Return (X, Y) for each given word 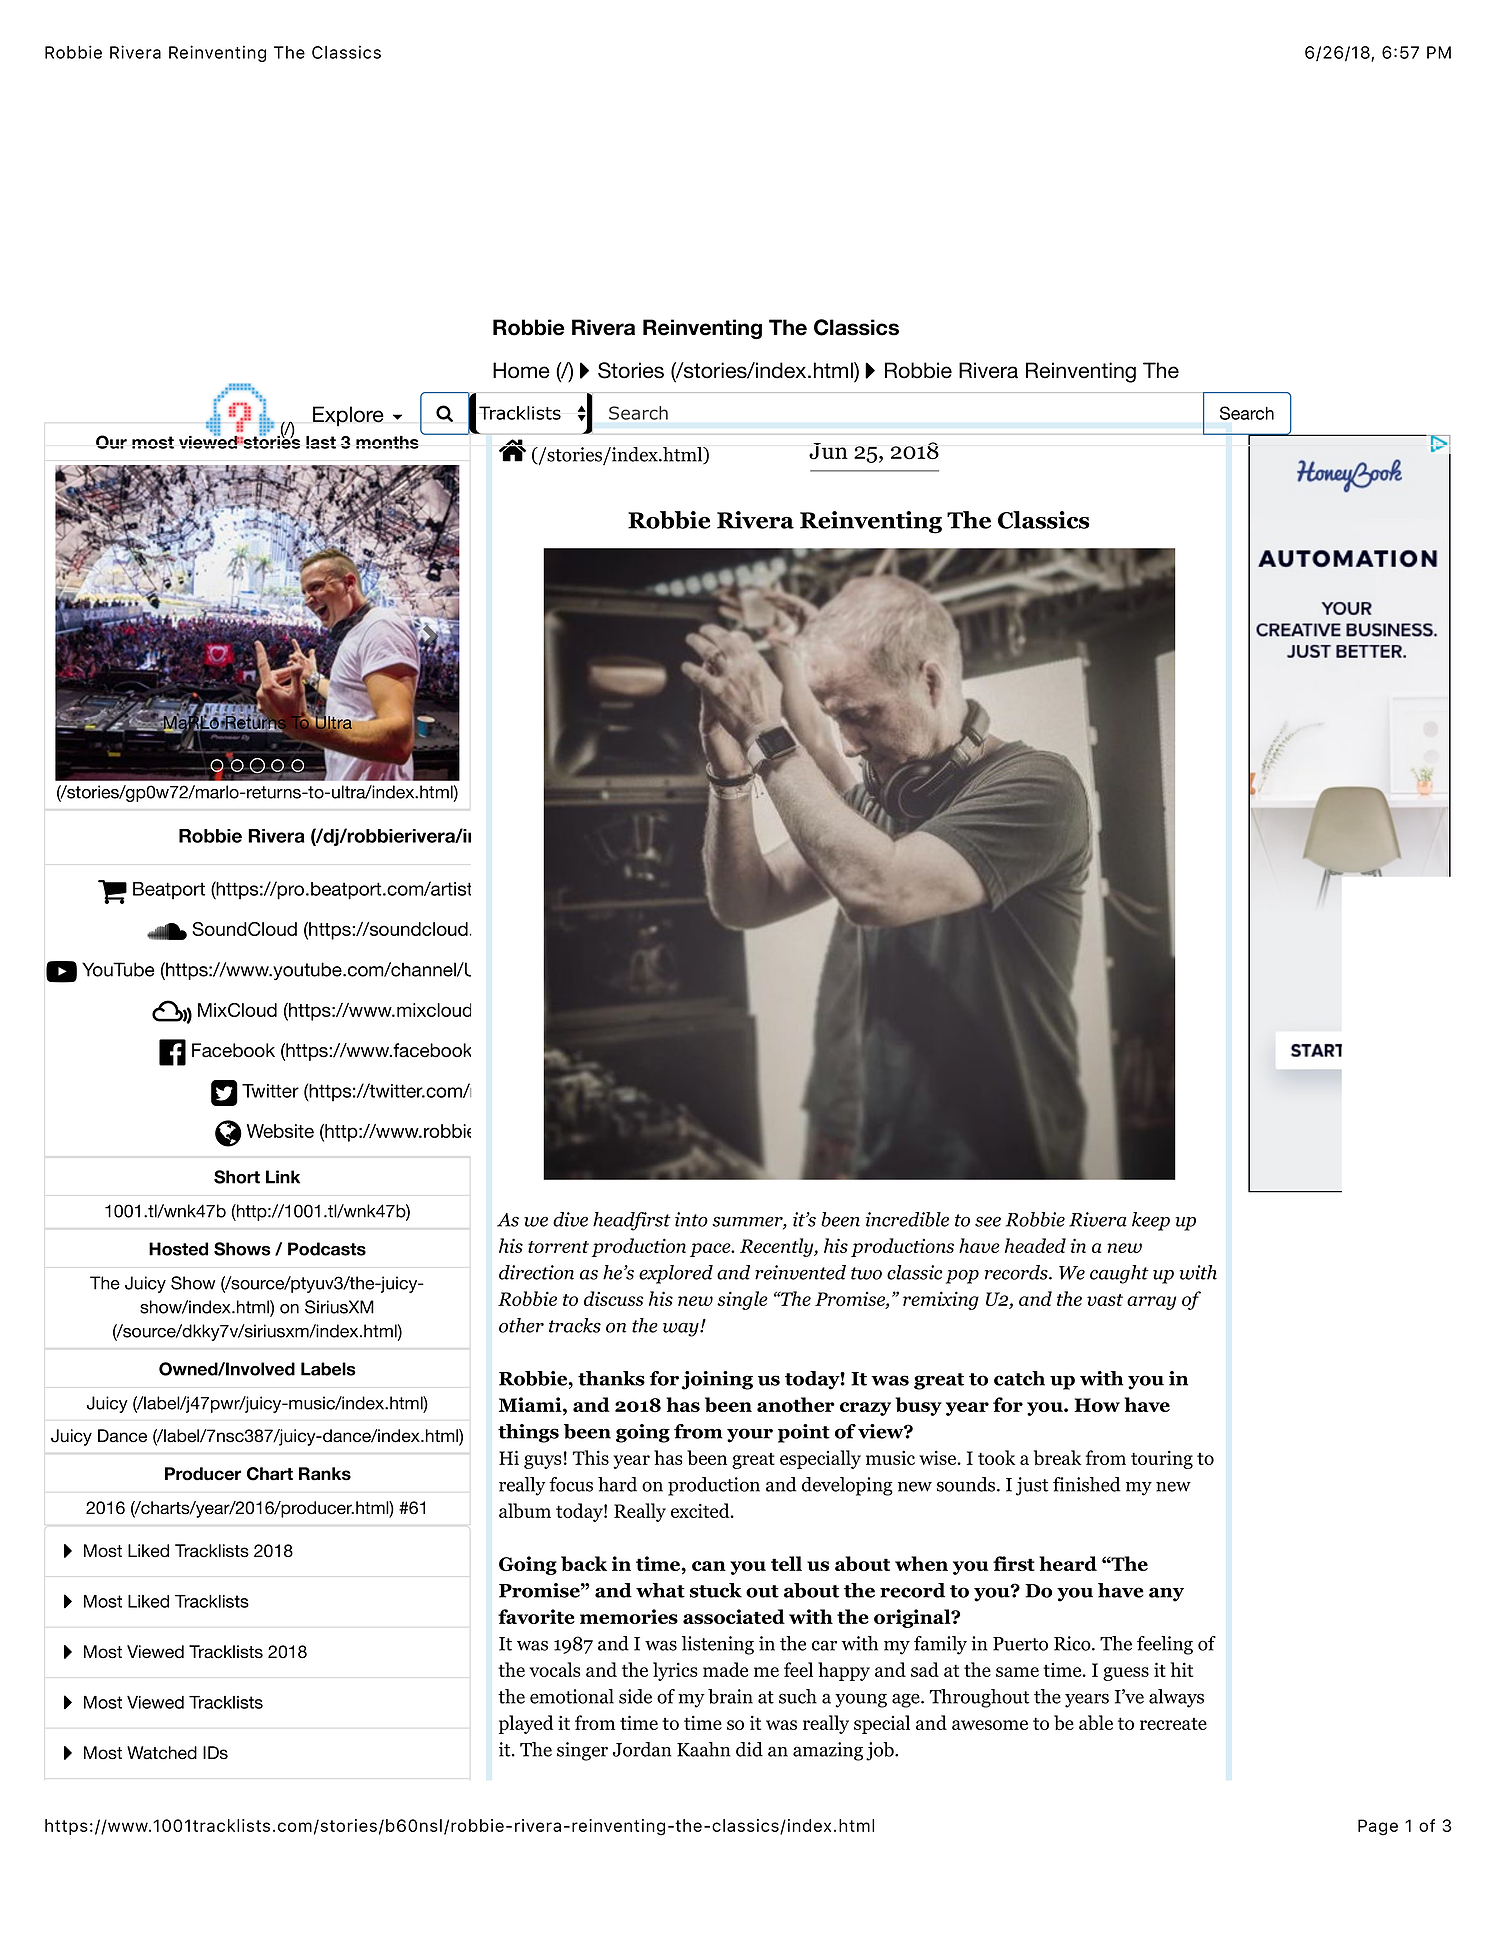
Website (280, 1131)
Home (521, 370)
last (321, 442)
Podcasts (327, 1249)
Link (283, 1177)
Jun (828, 451)
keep (1151, 1221)
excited (701, 1510)
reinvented (800, 1272)
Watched (162, 1753)
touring (1162, 1459)
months (387, 442)
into (691, 1219)
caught (1119, 1274)
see (988, 1222)
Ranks (325, 1474)
